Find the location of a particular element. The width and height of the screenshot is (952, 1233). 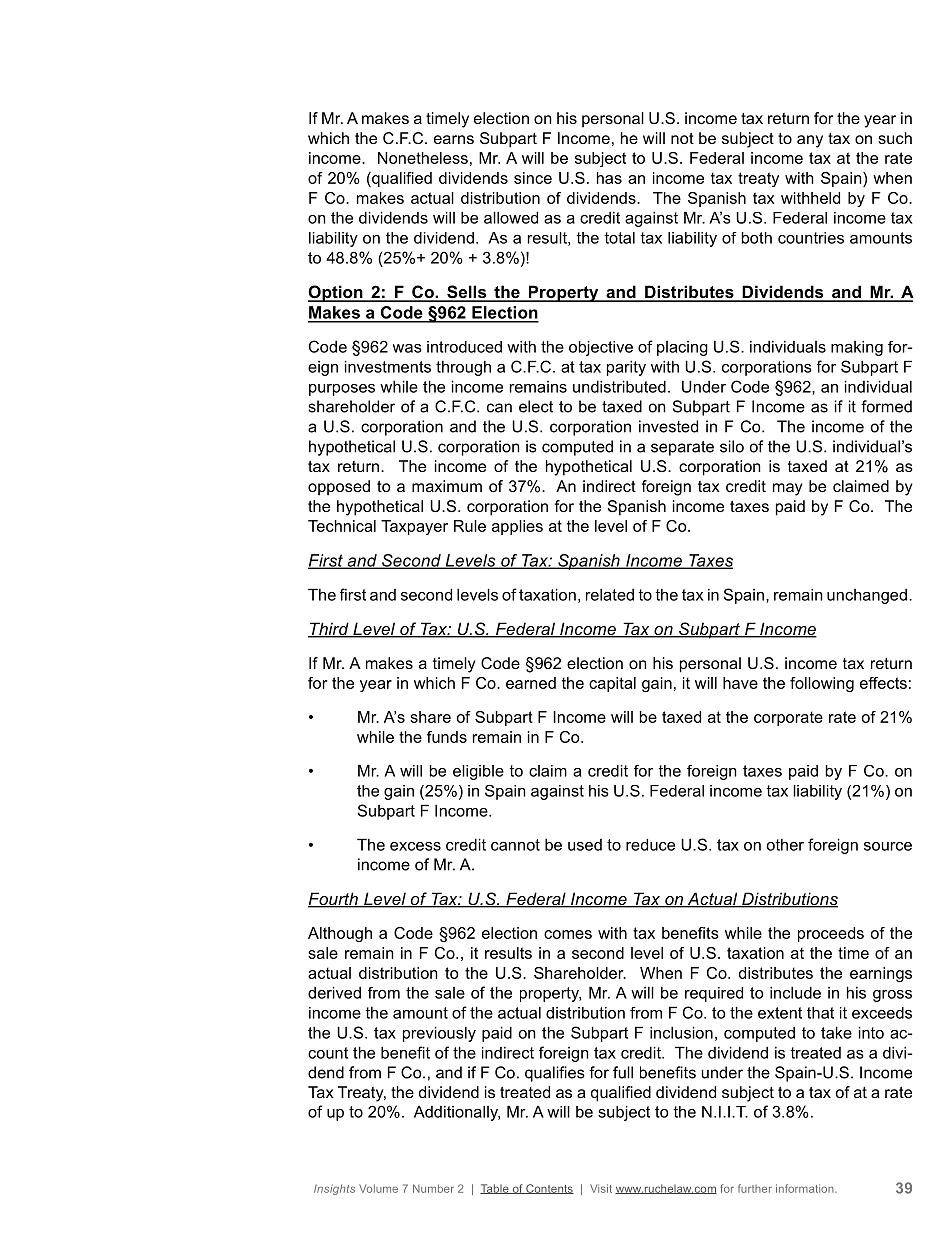

any is located at coordinates (810, 141).
